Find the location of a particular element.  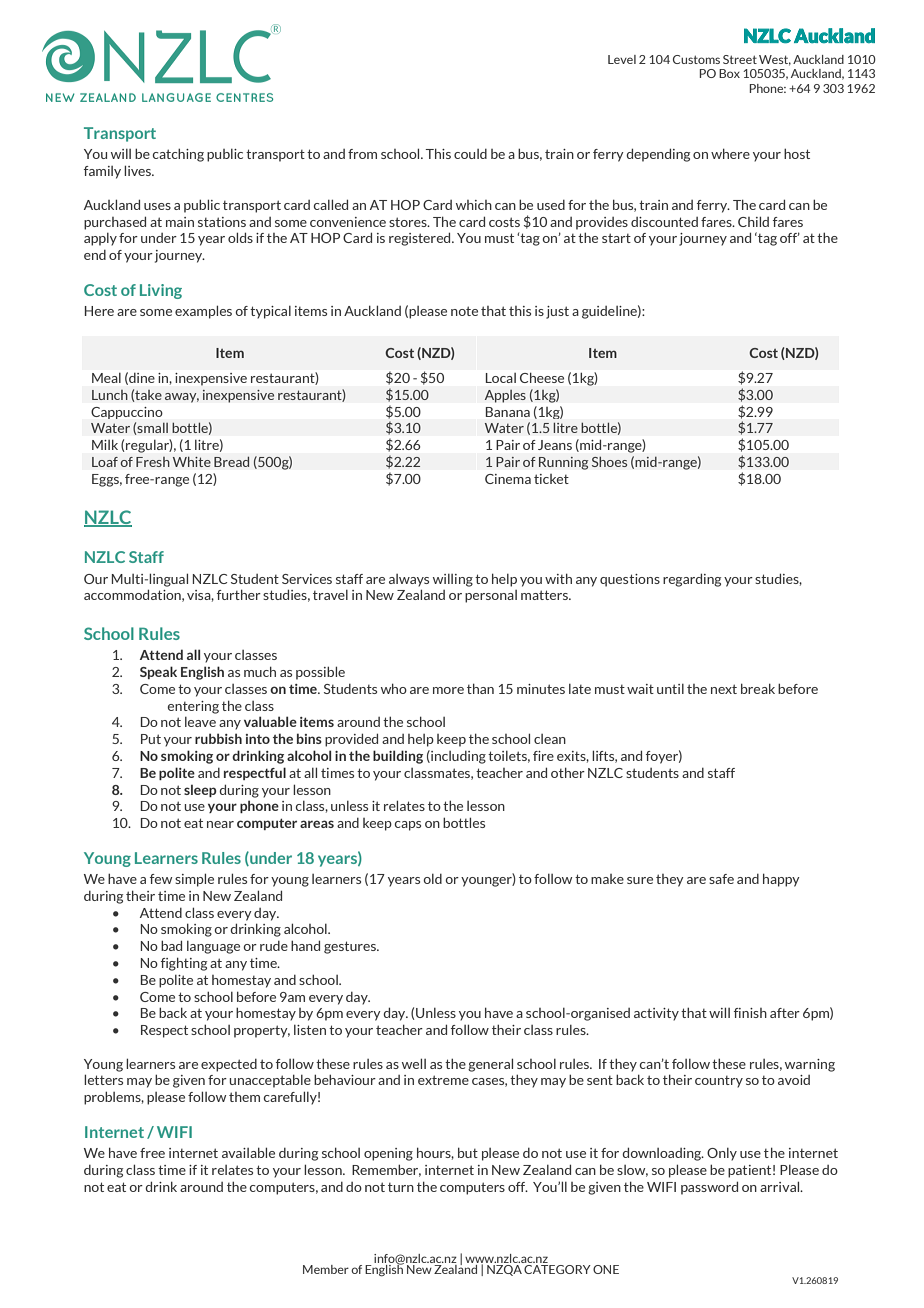

could is located at coordinates (470, 154).
